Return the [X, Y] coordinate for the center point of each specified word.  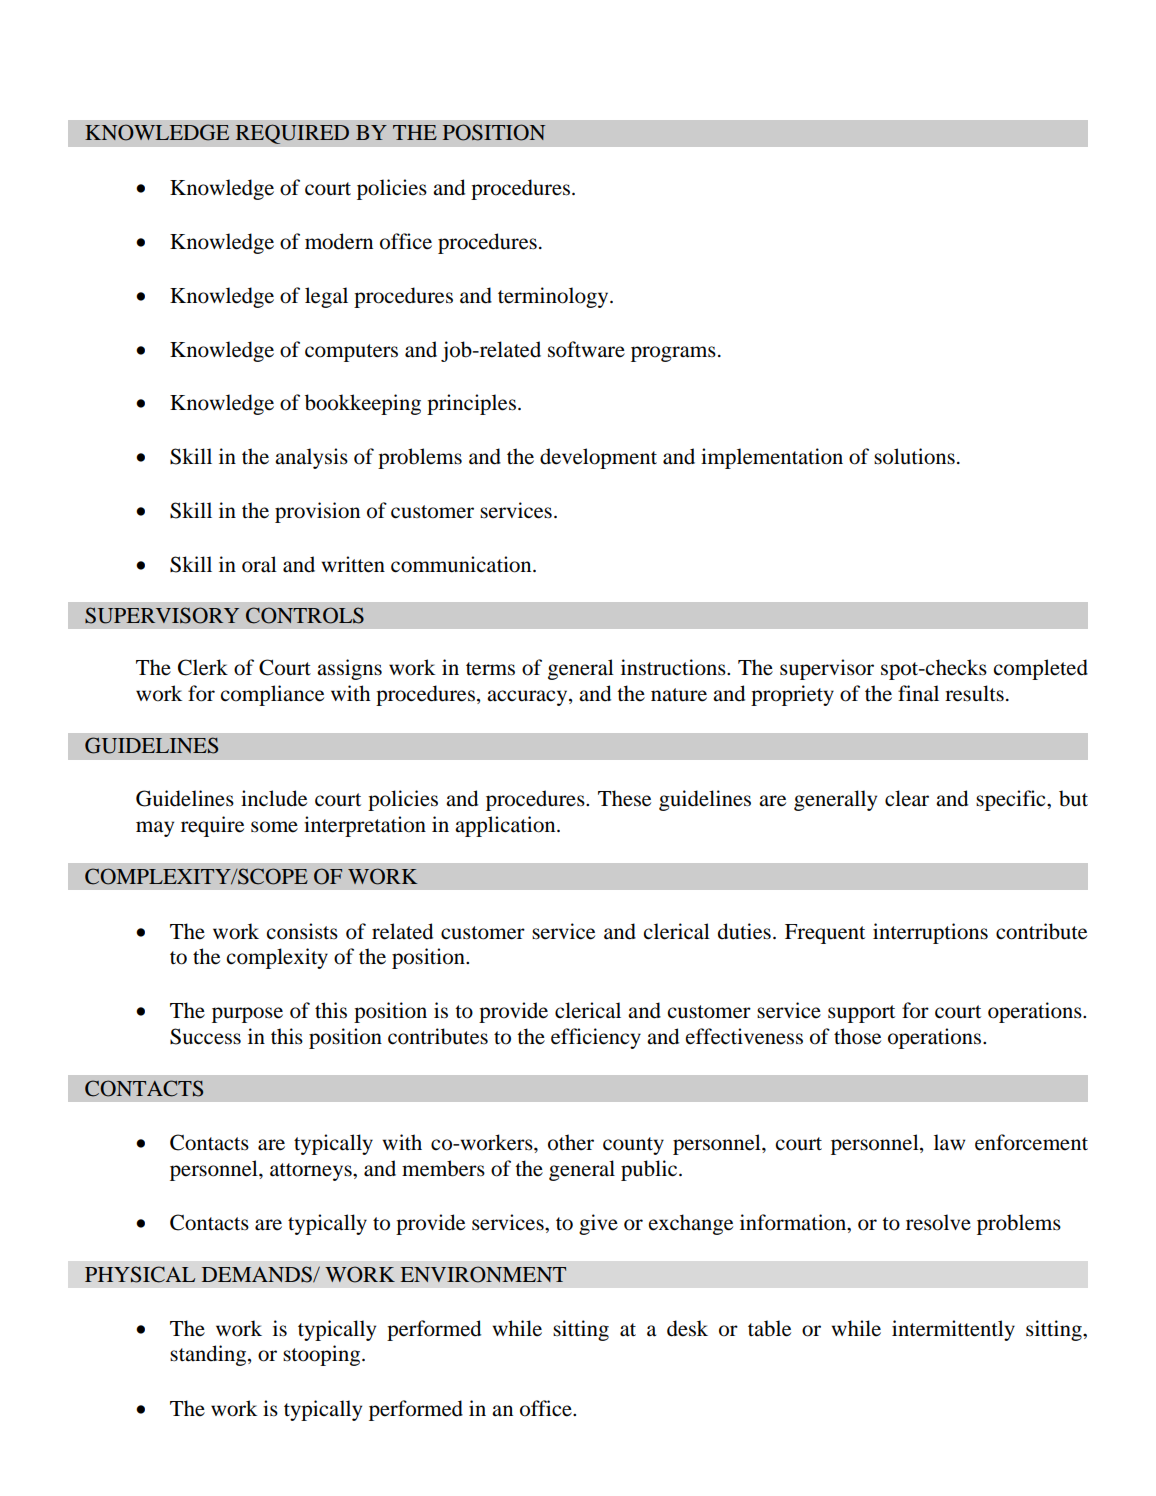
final [918, 693]
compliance [272, 695]
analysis [311, 458]
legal [326, 297]
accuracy [528, 698]
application [506, 826]
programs [673, 354]
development [598, 458]
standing [209, 1355]
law [949, 1142]
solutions [914, 456]
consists [302, 931]
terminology [554, 297]
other [571, 1142]
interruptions [930, 933]
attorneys [312, 1172]
